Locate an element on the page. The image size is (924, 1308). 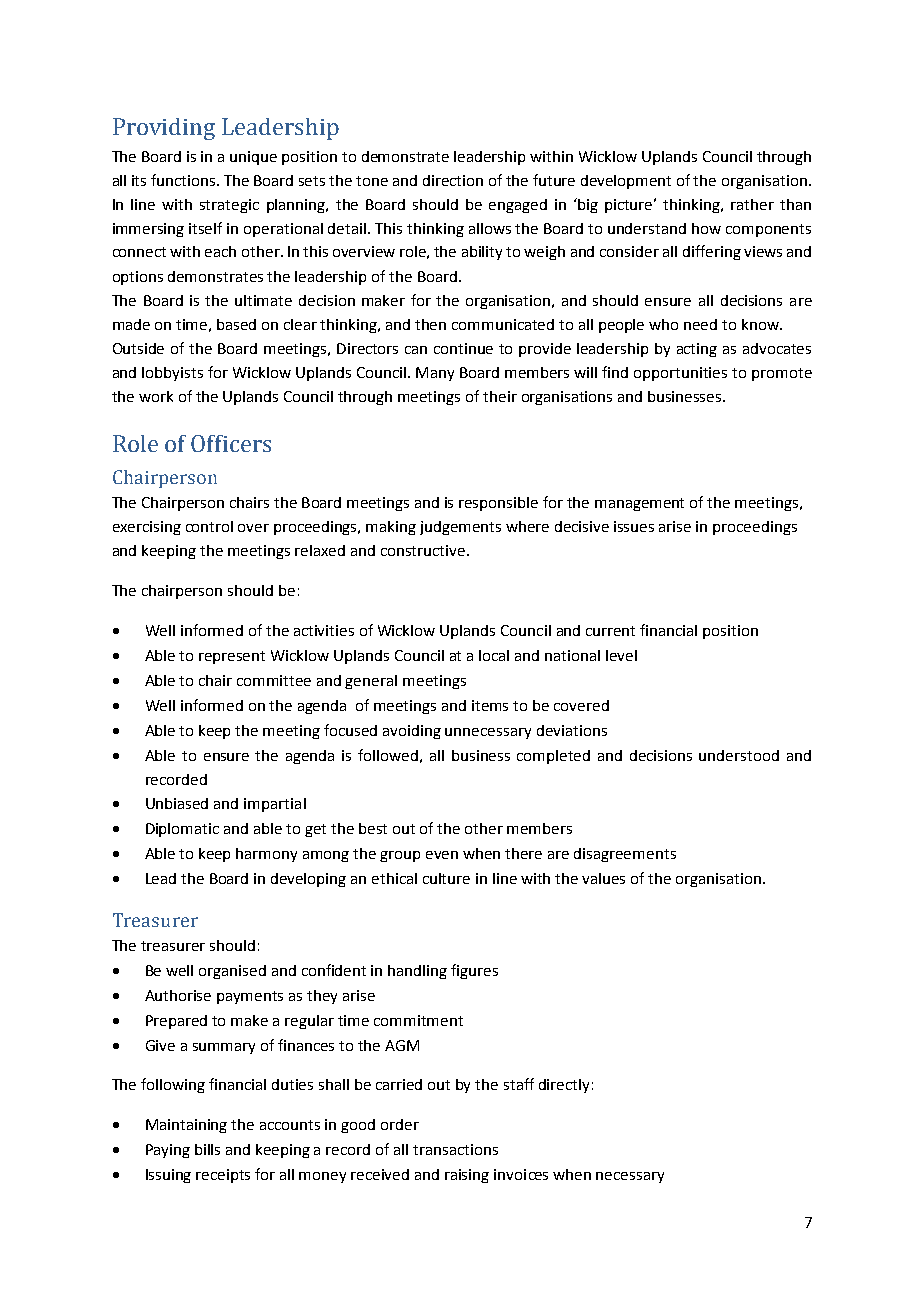
rather is located at coordinates (752, 204).
